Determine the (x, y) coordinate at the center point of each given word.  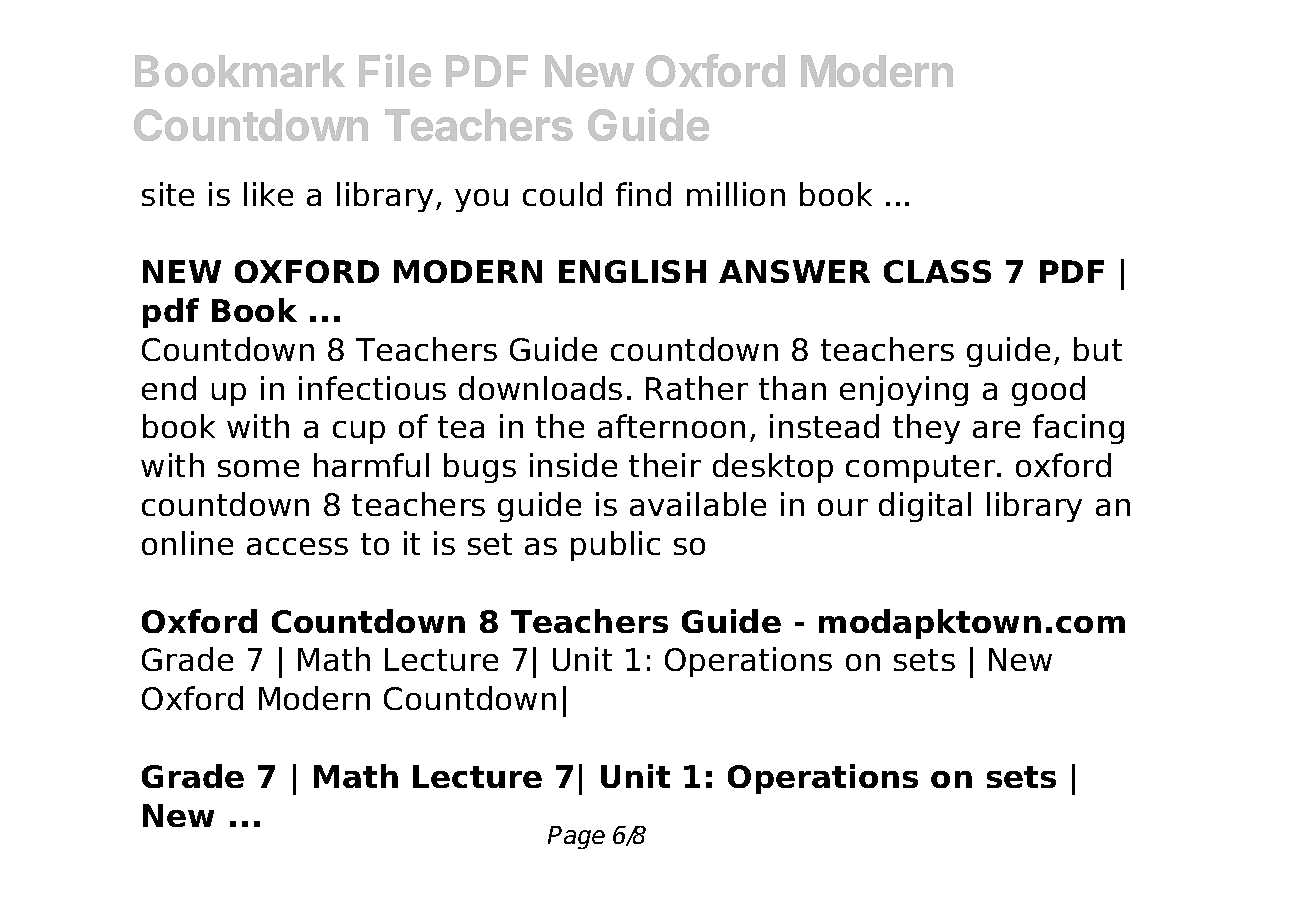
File (395, 70)
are (996, 429)
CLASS (937, 271)
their (665, 465)
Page (576, 837)
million (736, 194)
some (258, 468)
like (268, 194)
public (615, 546)
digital (925, 507)
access (297, 546)
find (643, 194)
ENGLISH (632, 271)
